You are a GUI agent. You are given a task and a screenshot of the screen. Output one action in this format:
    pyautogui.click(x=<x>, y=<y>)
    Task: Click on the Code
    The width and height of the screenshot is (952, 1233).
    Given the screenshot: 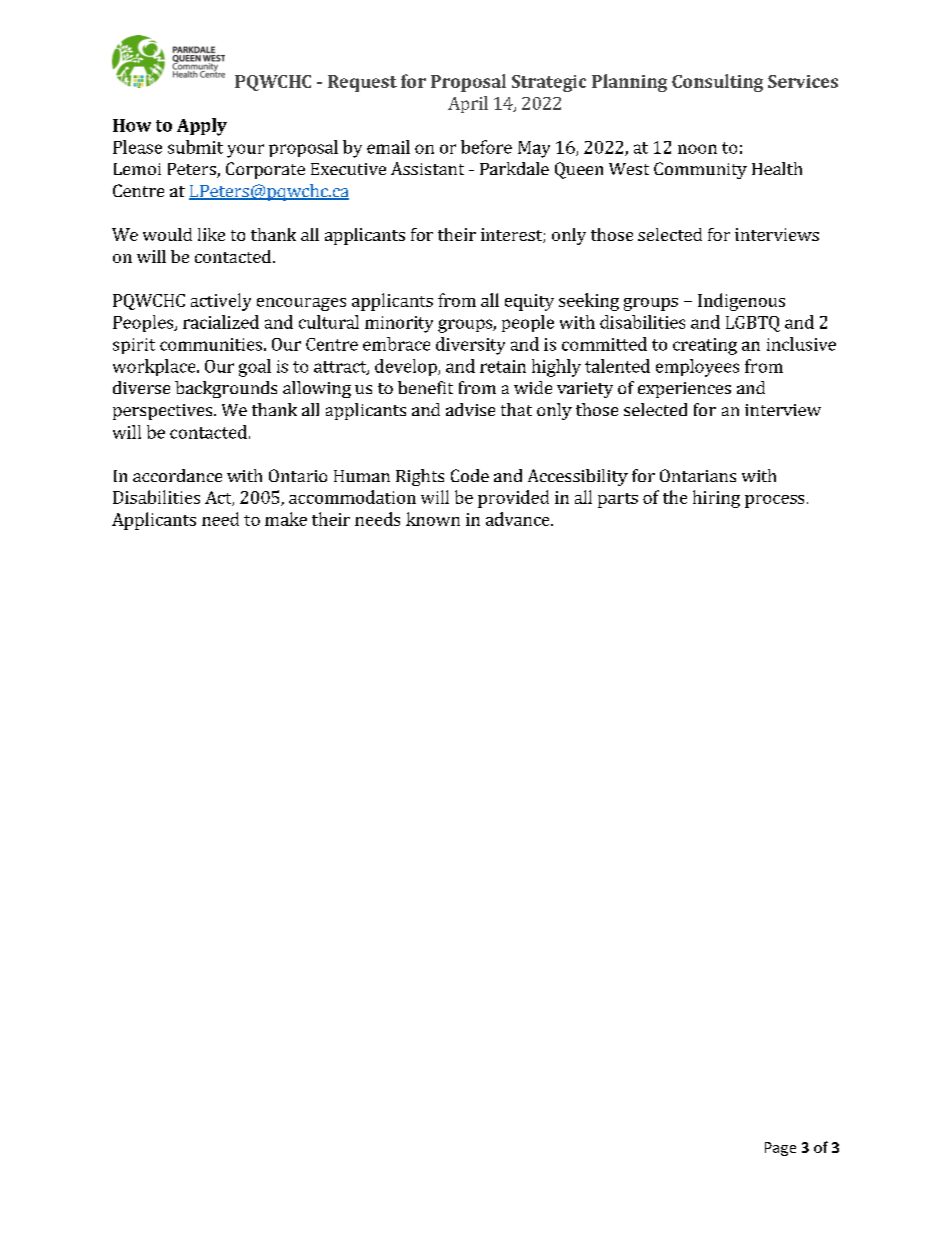 What is the action you would take?
    pyautogui.click(x=470, y=475)
